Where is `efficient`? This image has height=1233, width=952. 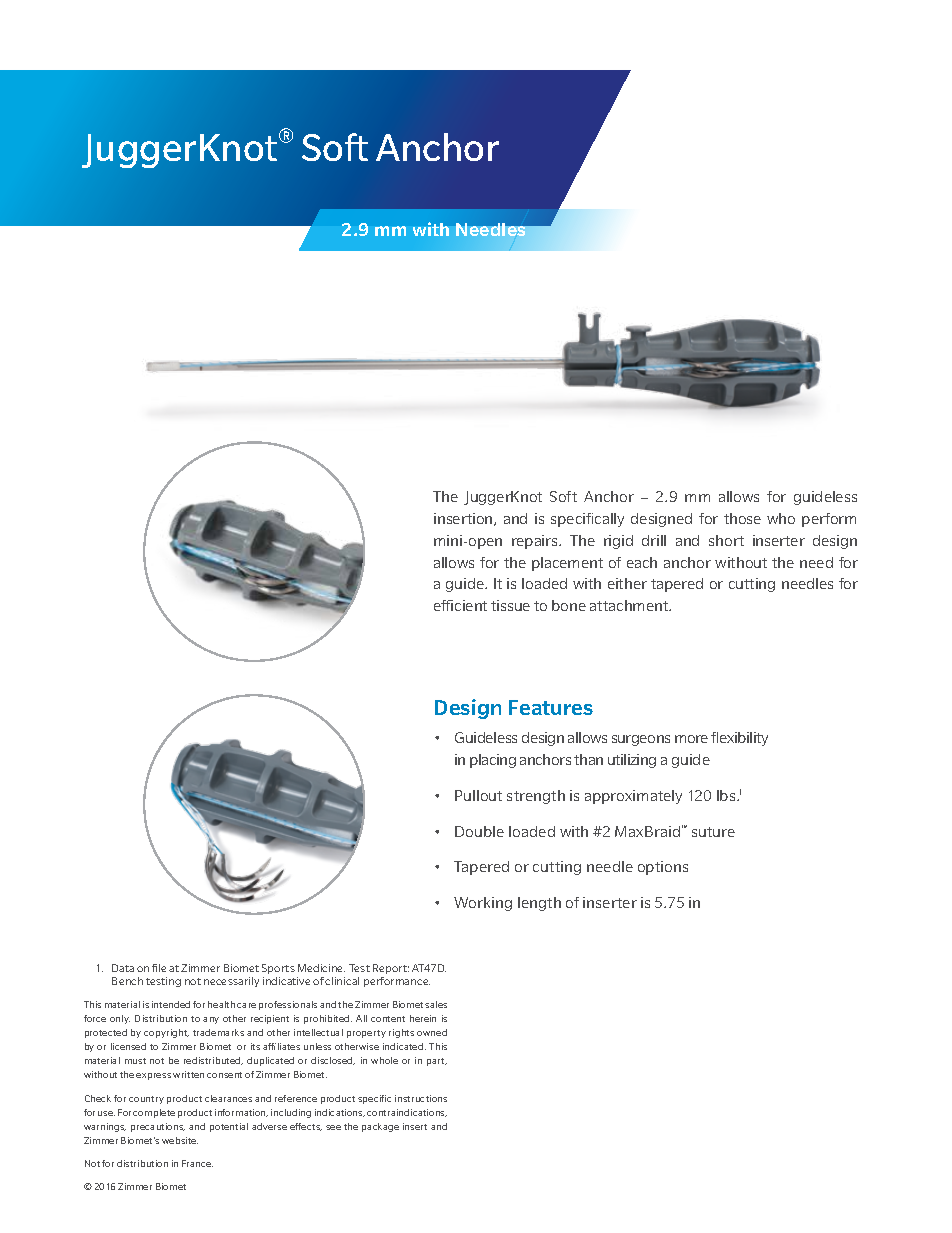
efficient is located at coordinates (460, 605).
